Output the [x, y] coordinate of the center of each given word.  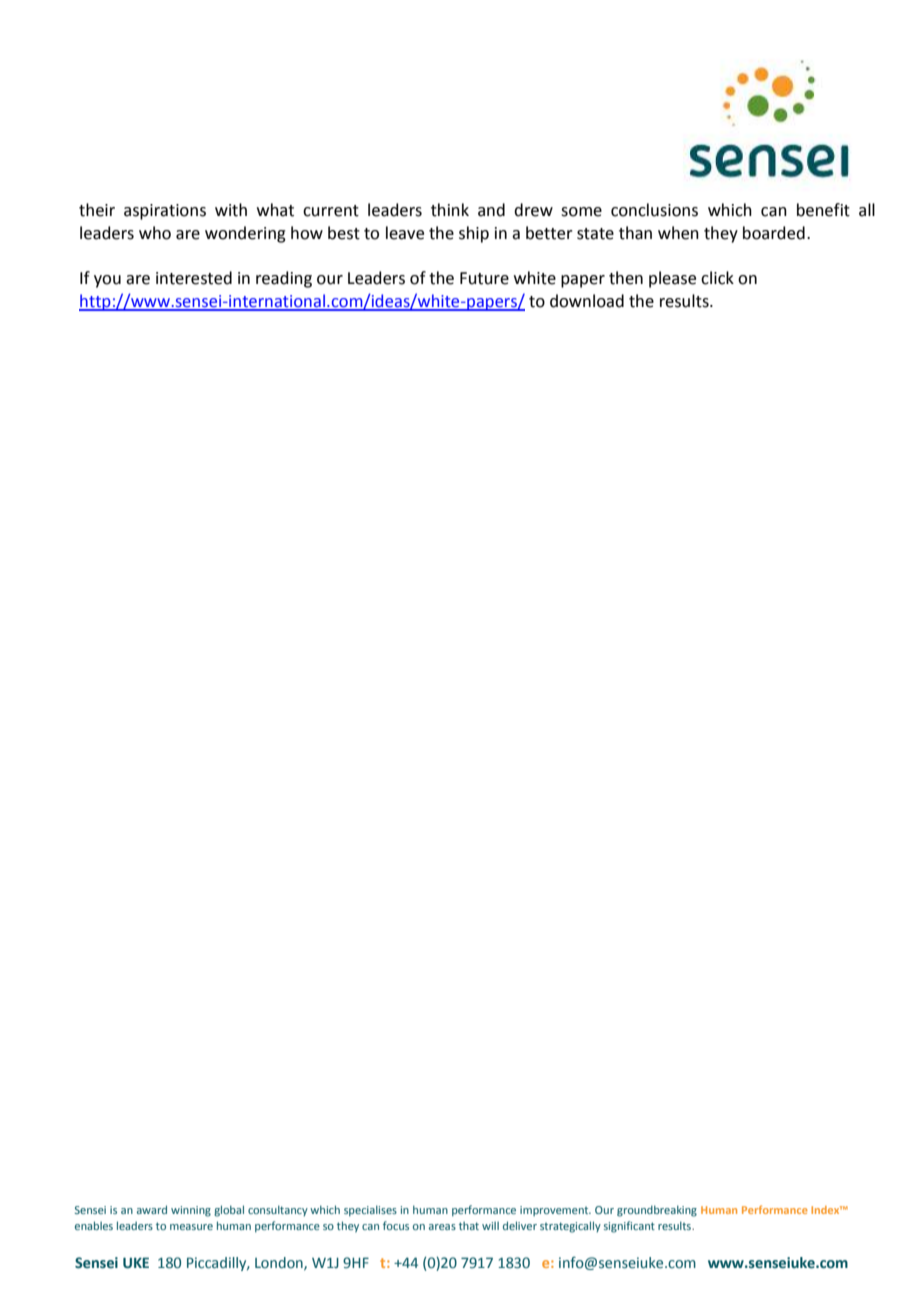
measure [191, 1227]
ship [474, 234]
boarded [774, 233]
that [469, 1226]
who [155, 233]
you [107, 281]
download [587, 301]
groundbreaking [657, 1211]
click [717, 278]
